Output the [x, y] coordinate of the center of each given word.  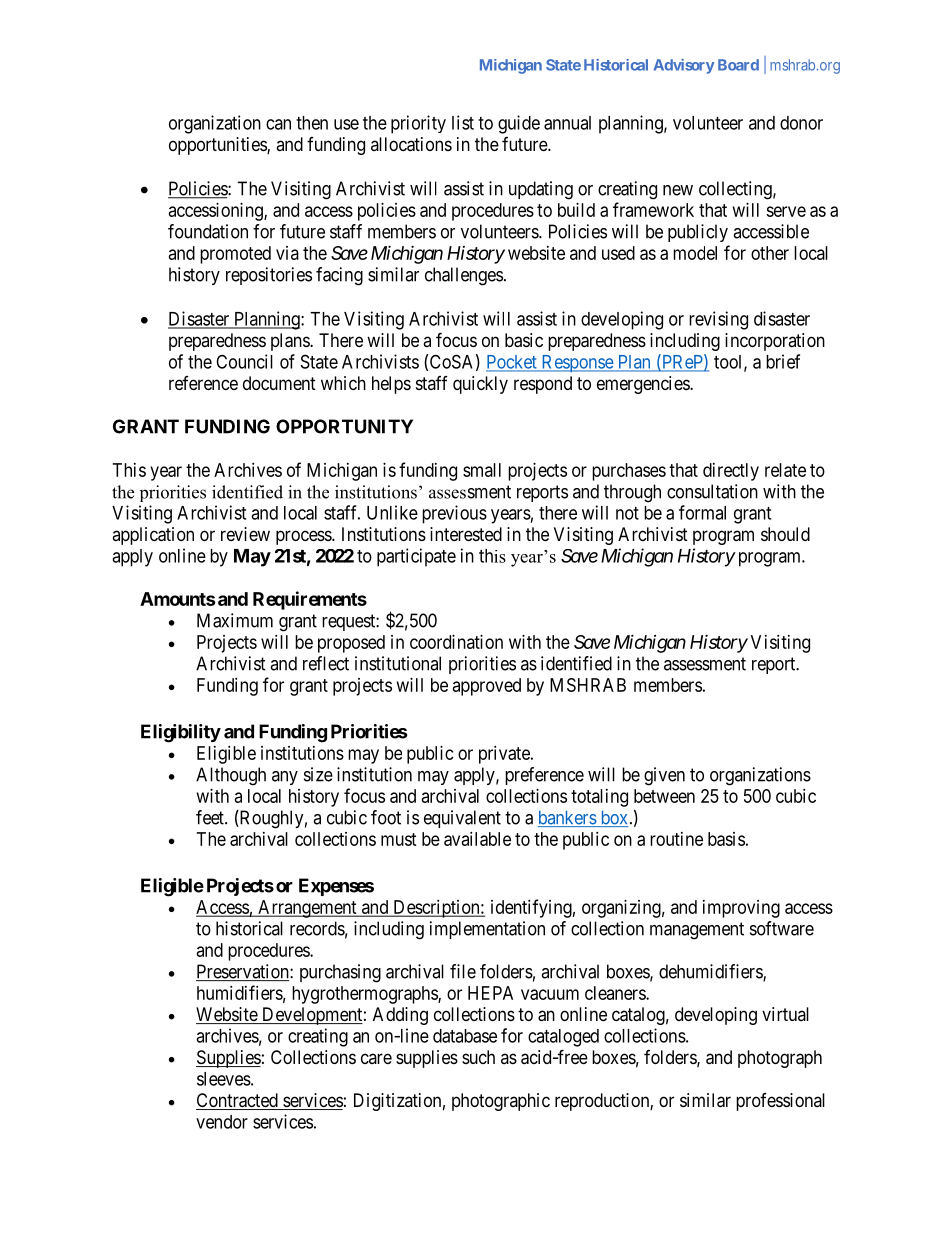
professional [780, 1102]
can [278, 124]
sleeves [224, 1079]
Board [738, 65]
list [463, 122]
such [478, 1057]
